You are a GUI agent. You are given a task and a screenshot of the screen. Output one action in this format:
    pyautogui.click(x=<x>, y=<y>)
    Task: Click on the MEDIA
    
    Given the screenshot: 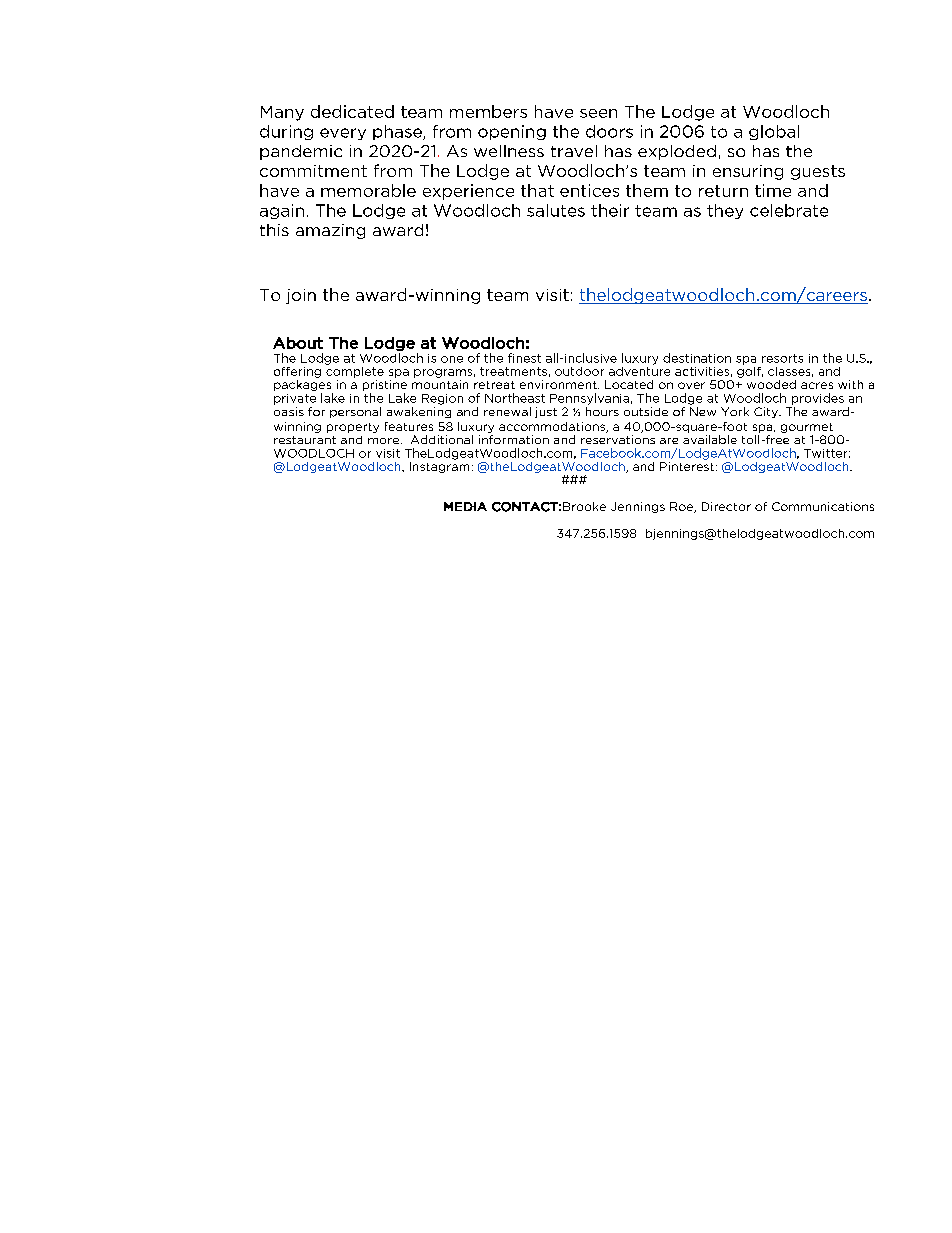 What is the action you would take?
    pyautogui.click(x=465, y=506)
